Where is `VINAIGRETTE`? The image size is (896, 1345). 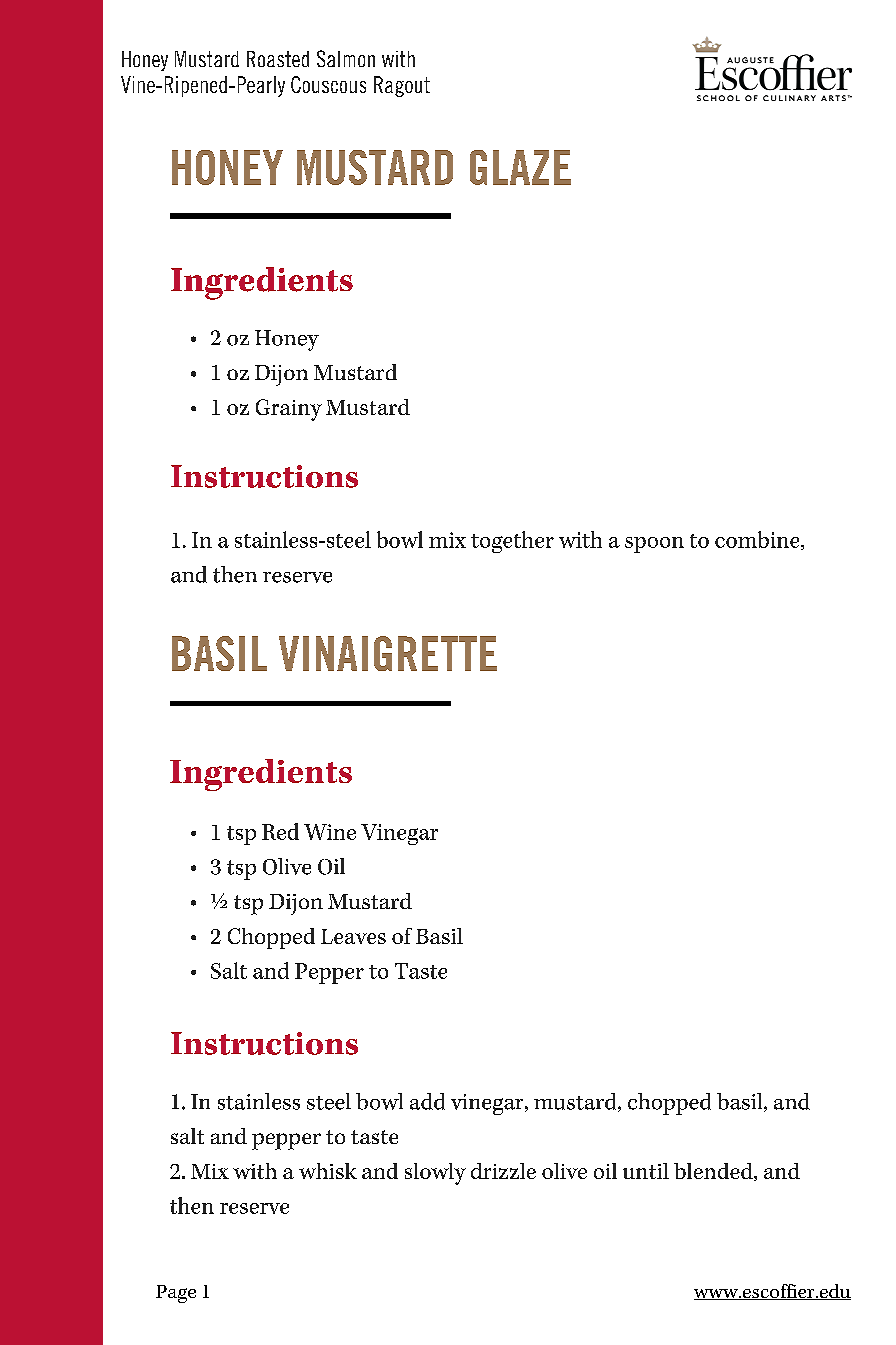
VINAIGRETTE is located at coordinates (388, 653).
